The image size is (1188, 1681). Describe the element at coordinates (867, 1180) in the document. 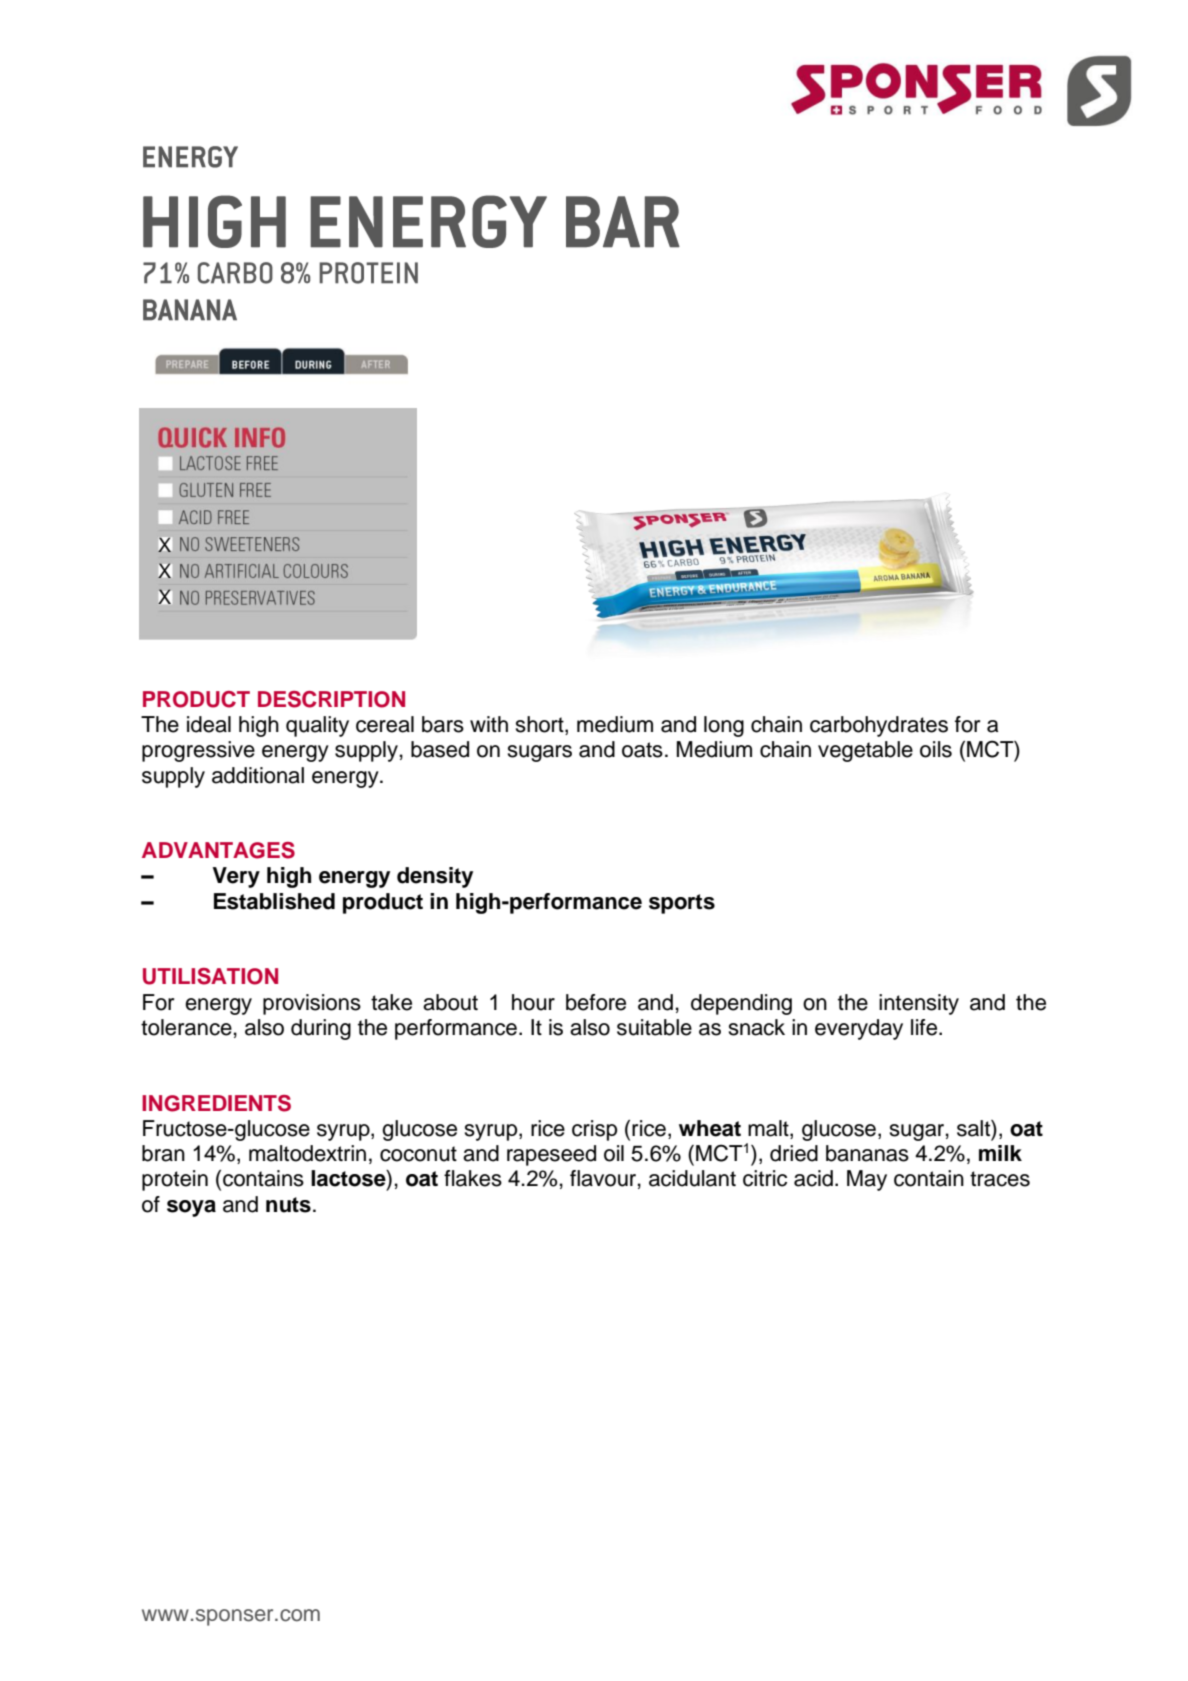

I see `May` at that location.
